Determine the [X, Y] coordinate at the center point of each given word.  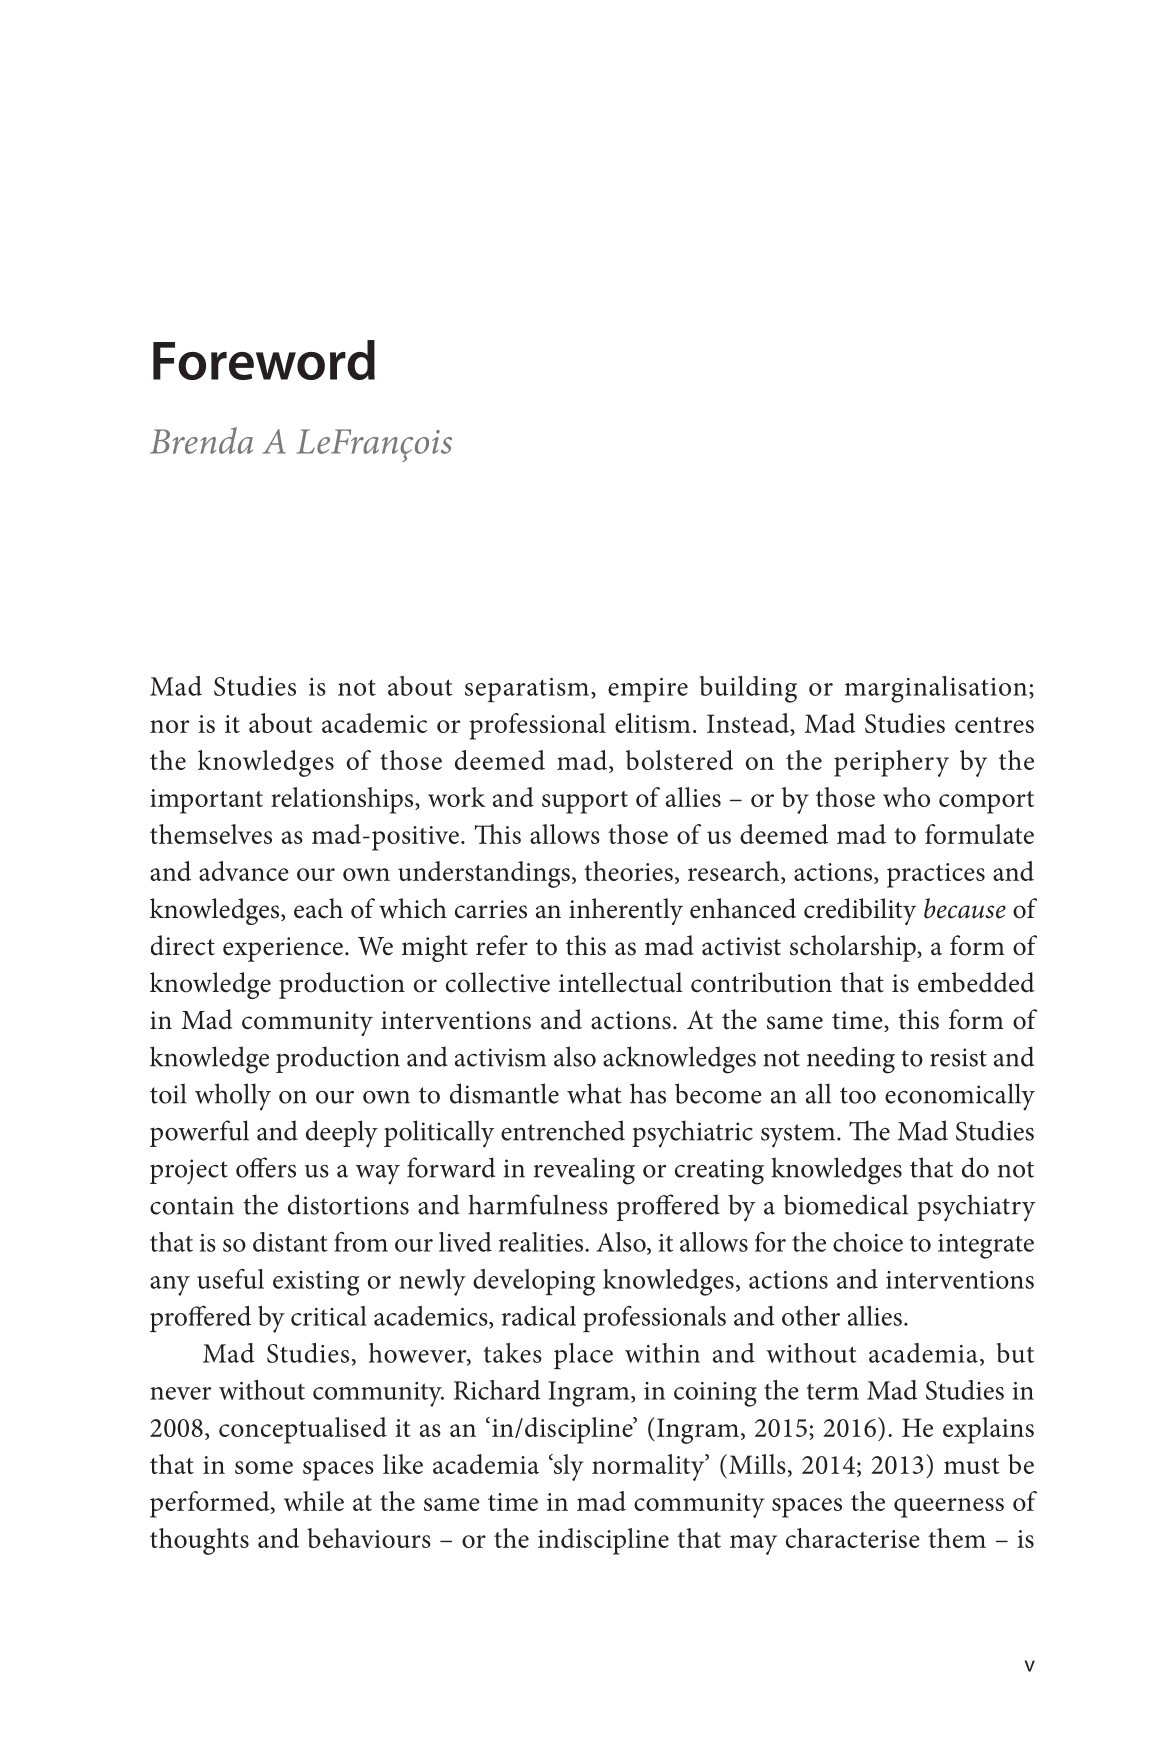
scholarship [854, 948]
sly [567, 1467]
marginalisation [936, 689]
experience [283, 949]
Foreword [264, 360]
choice [868, 1242]
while [314, 1501]
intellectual [621, 982]
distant [290, 1242]
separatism [527, 690]
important [206, 801]
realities [542, 1242]
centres [994, 725]
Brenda [201, 440]
